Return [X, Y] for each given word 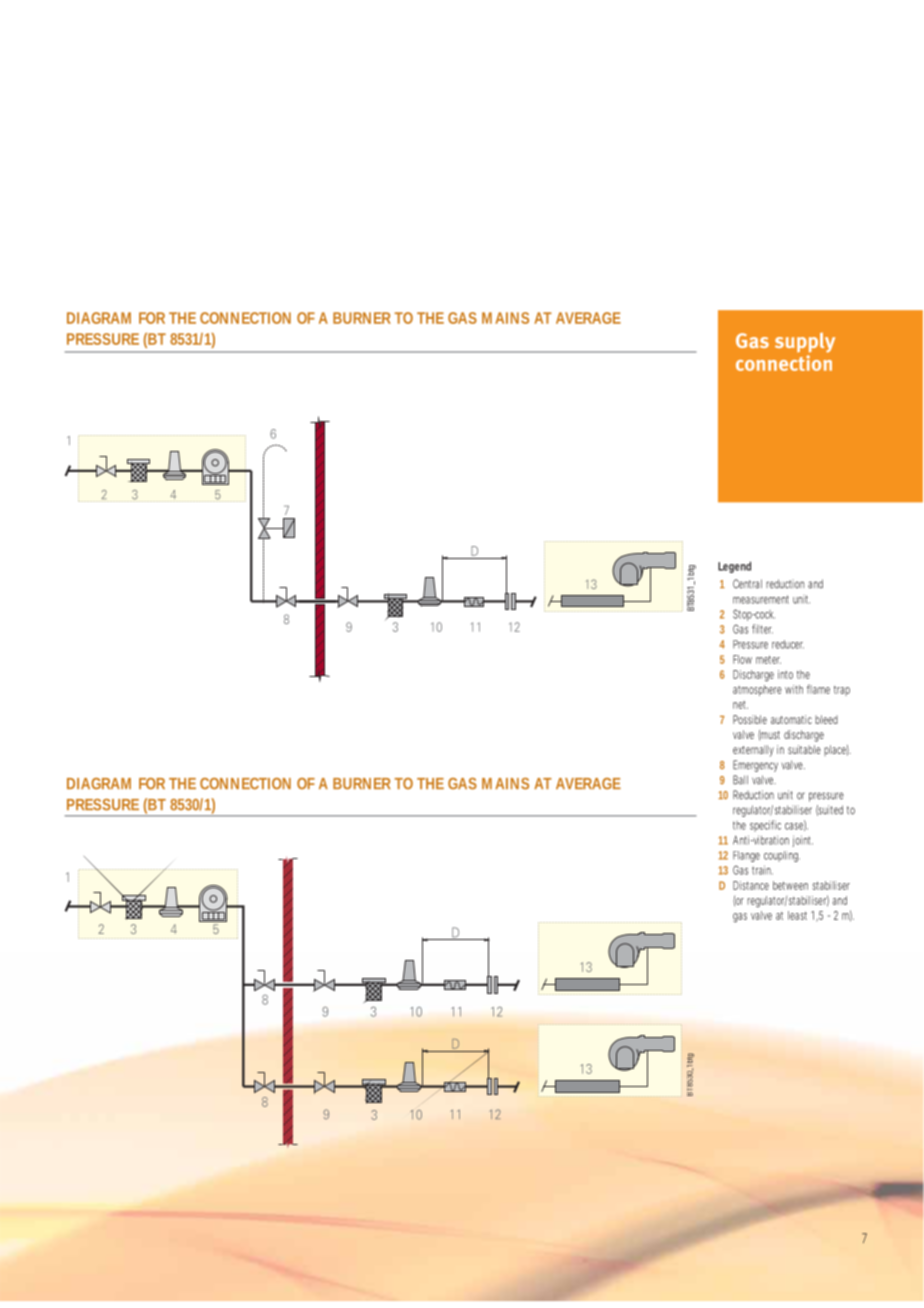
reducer [788, 644]
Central [747, 584]
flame [818, 689]
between [790, 885]
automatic [791, 719]
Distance [751, 885]
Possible [750, 719]
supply [805, 342]
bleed [826, 719]
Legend [734, 567]
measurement [761, 599]
